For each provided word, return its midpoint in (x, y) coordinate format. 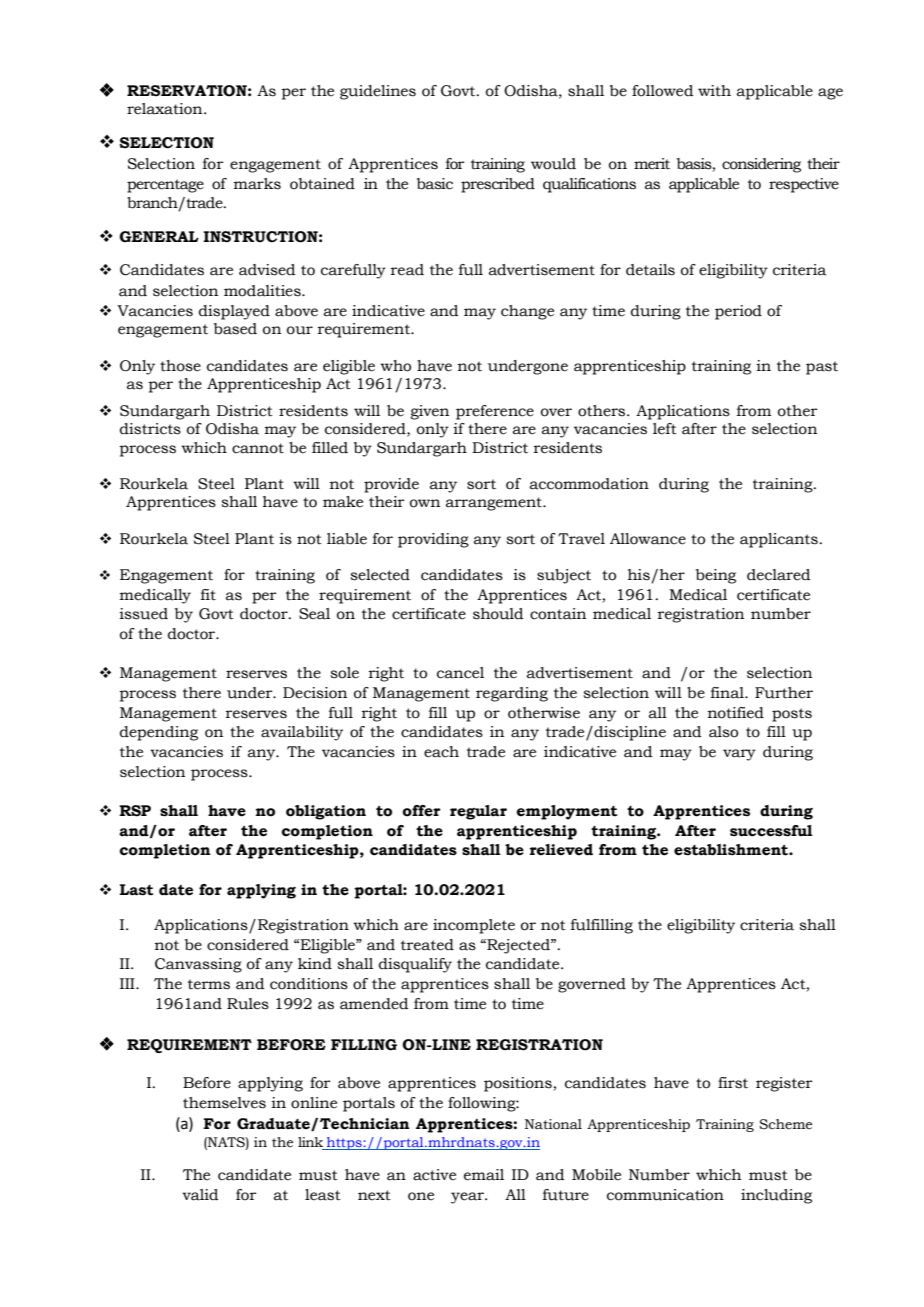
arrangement (495, 504)
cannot (258, 448)
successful (771, 831)
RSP (135, 811)
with (714, 91)
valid (200, 1195)
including (776, 1196)
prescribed (498, 185)
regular (478, 812)
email (484, 1175)
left (665, 429)
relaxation (166, 109)
